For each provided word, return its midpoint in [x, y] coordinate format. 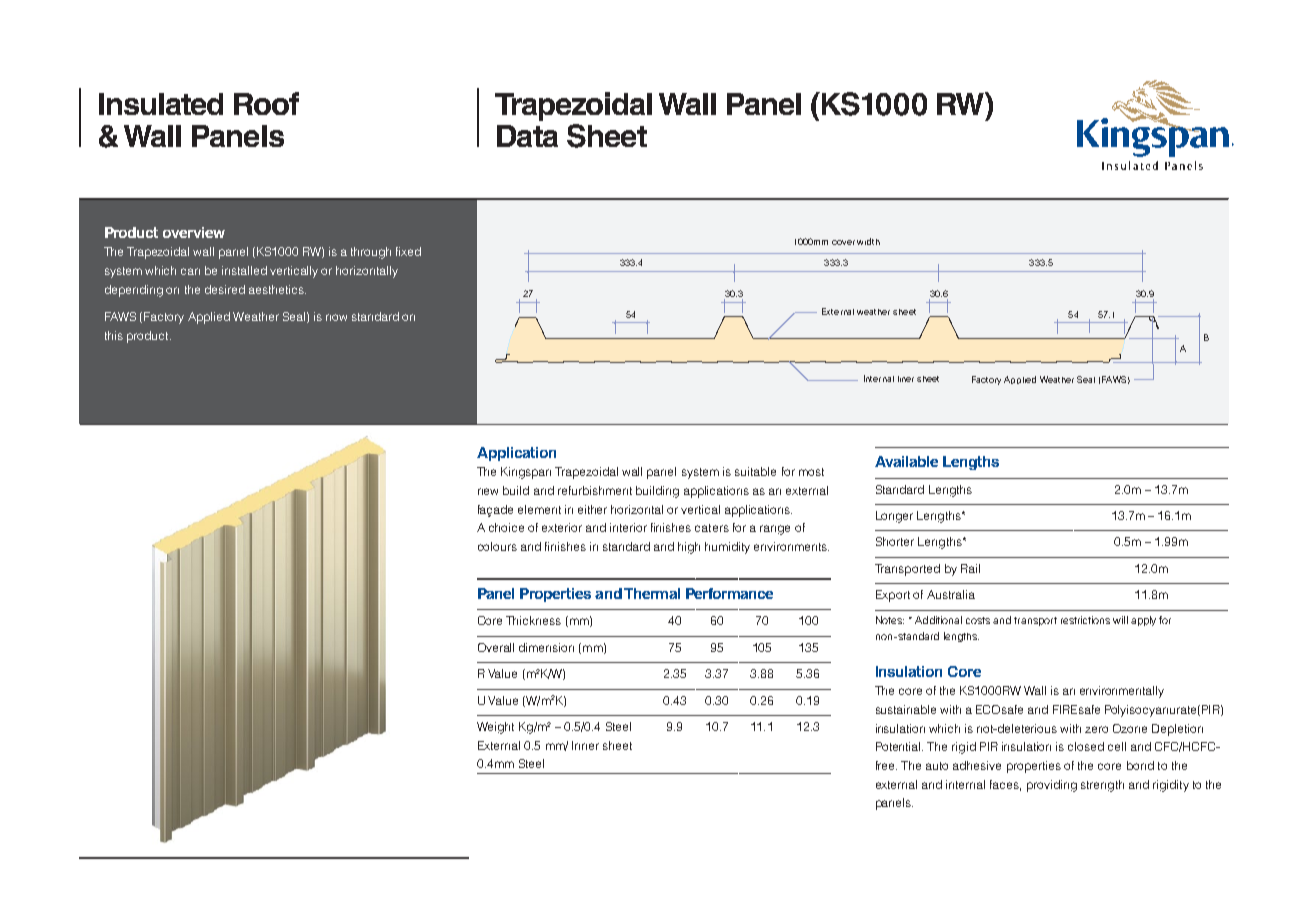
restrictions [1085, 620]
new [488, 491]
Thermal [652, 593]
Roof [266, 103]
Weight [495, 728]
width [868, 241]
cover [843, 242]
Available [906, 461]
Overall [496, 647]
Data [527, 136]
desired [225, 289]
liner [906, 379]
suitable [755, 471]
